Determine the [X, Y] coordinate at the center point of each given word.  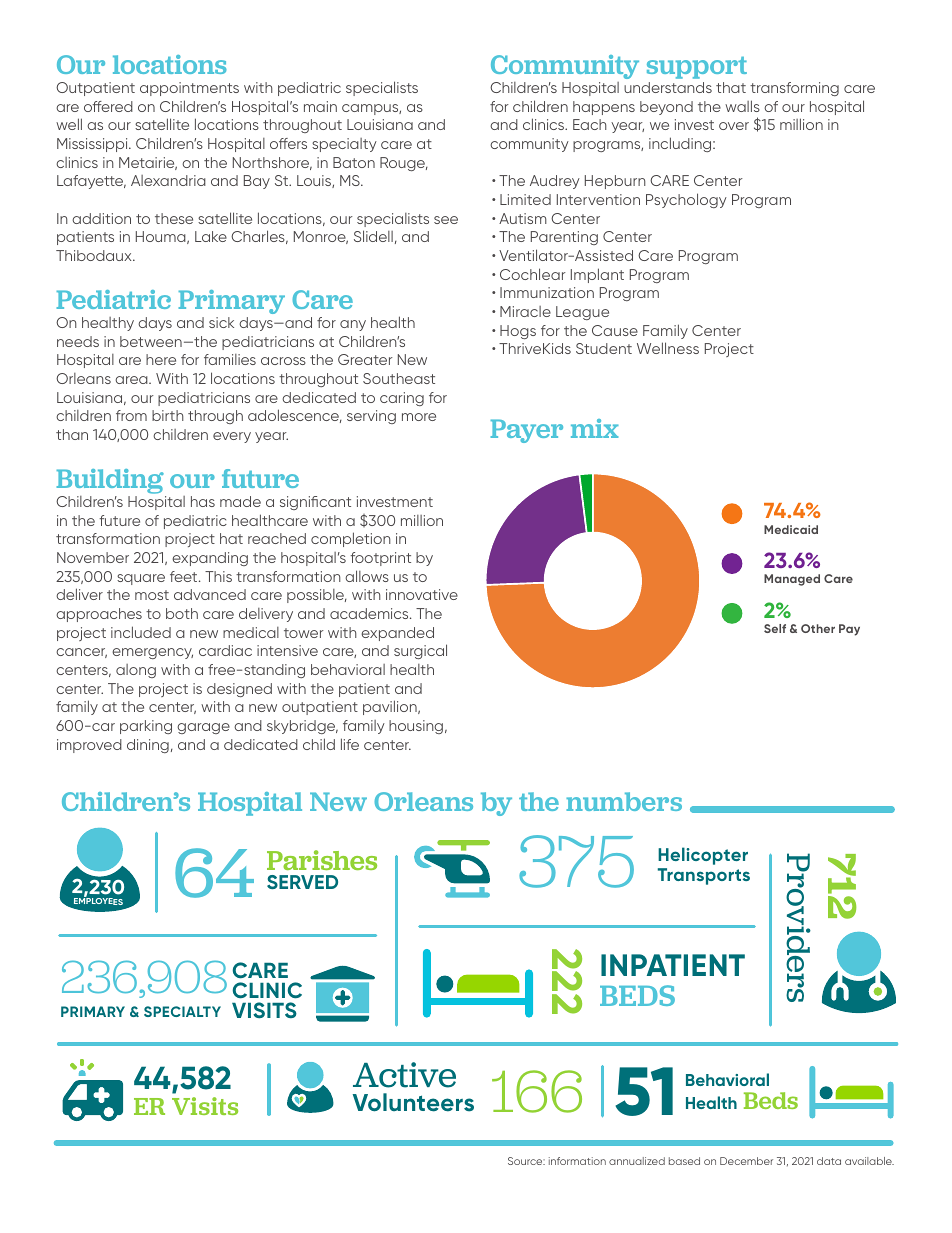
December [746, 1161]
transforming [794, 89]
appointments [189, 89]
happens [604, 108]
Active [404, 1075]
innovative [422, 594]
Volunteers [413, 1102]
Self [775, 628]
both [182, 613]
